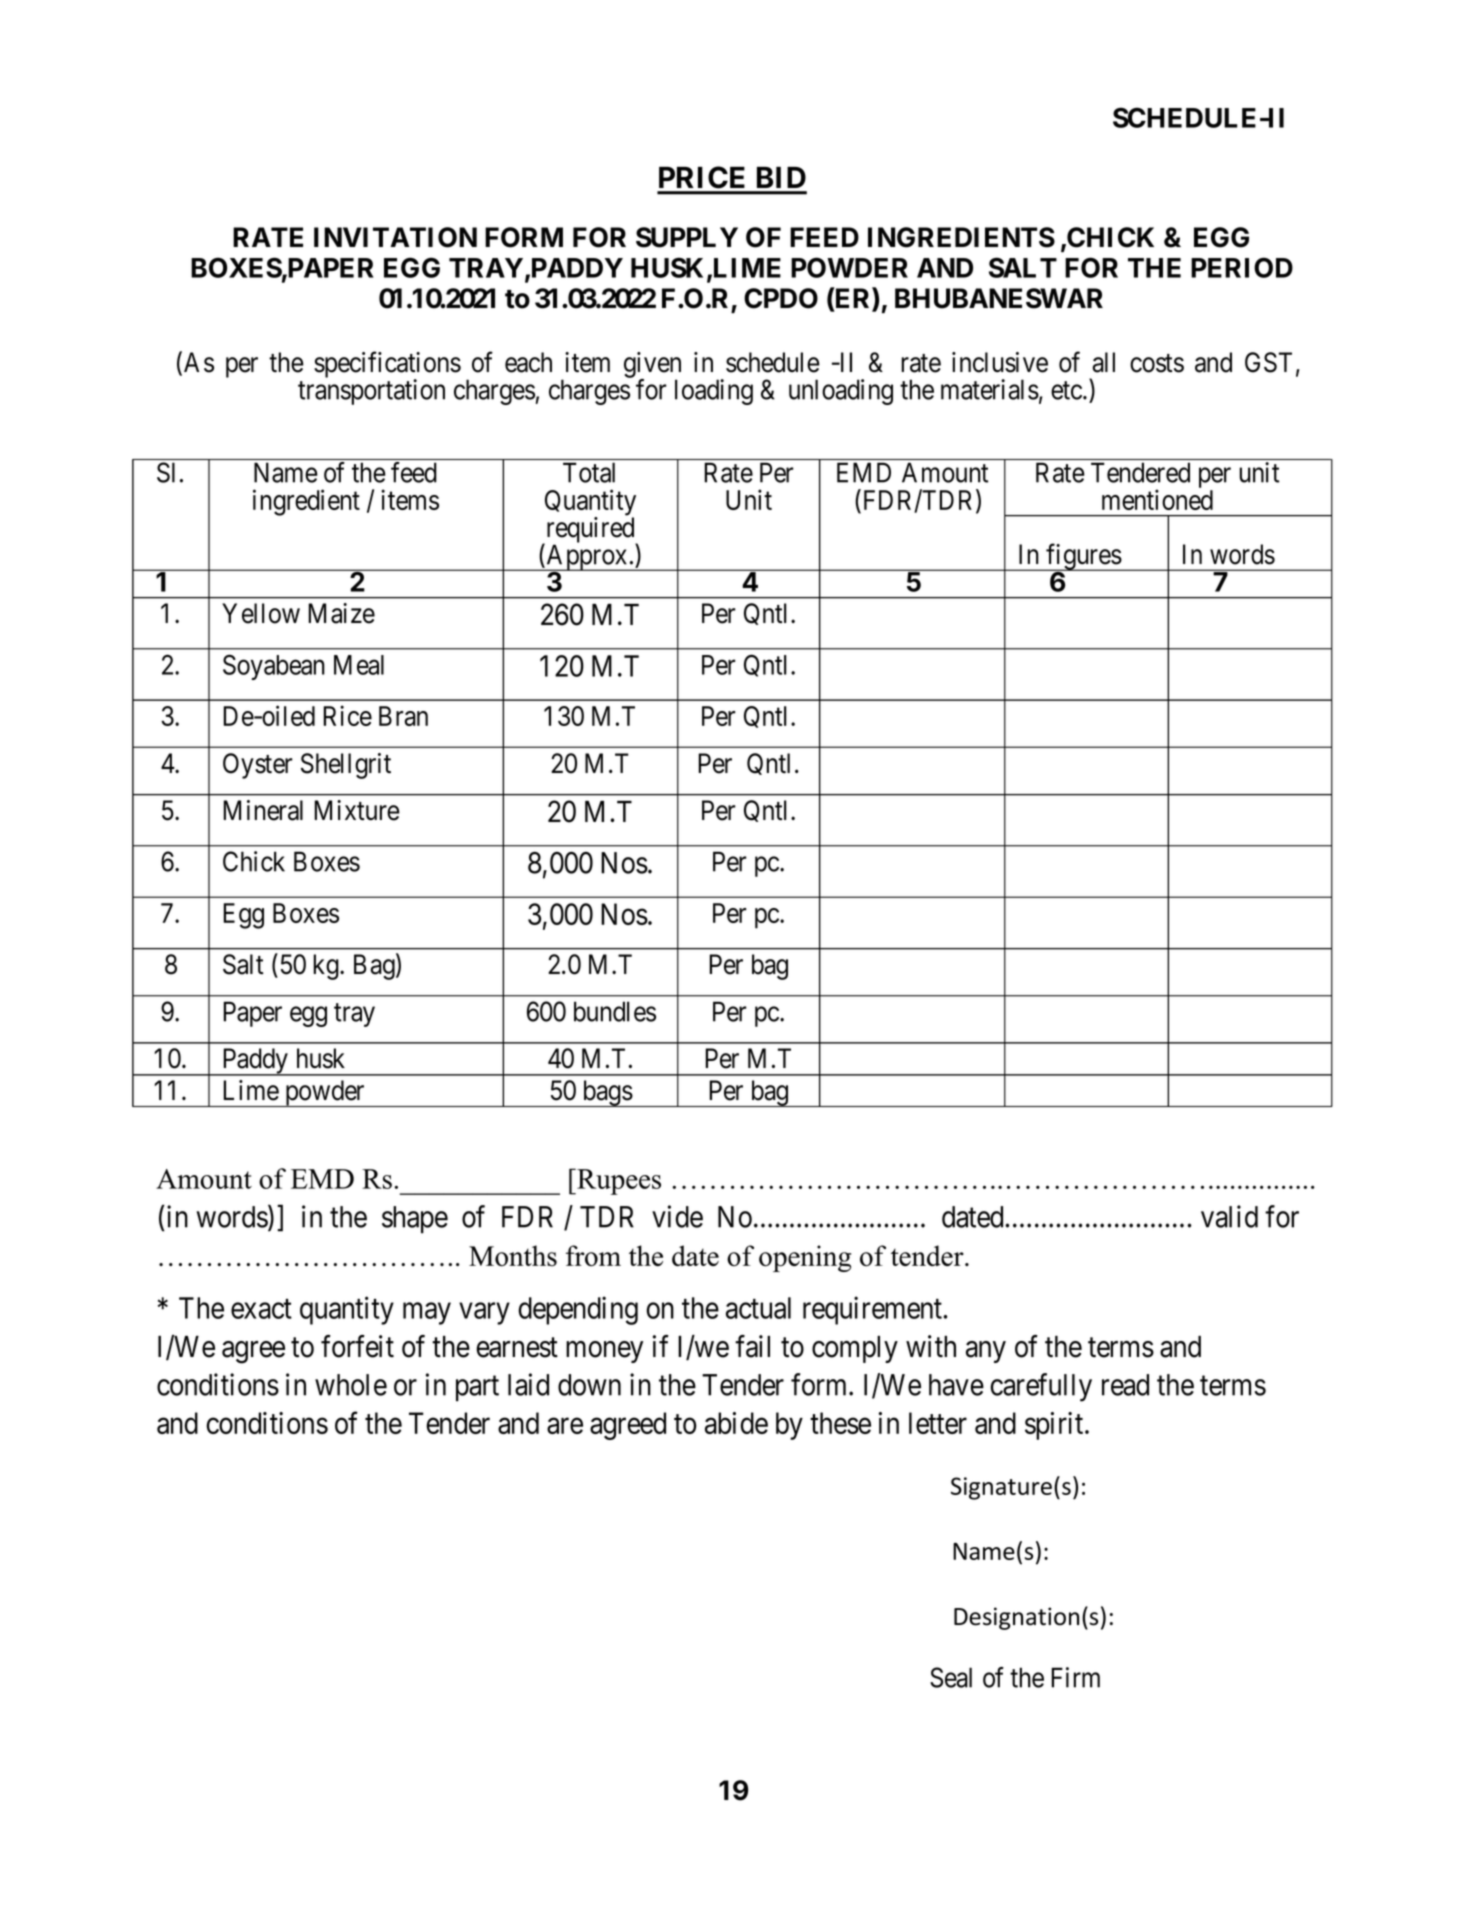 The width and height of the screenshot is (1482, 1918). Describe the element at coordinates (590, 531) in the screenshot. I see `required` at that location.
